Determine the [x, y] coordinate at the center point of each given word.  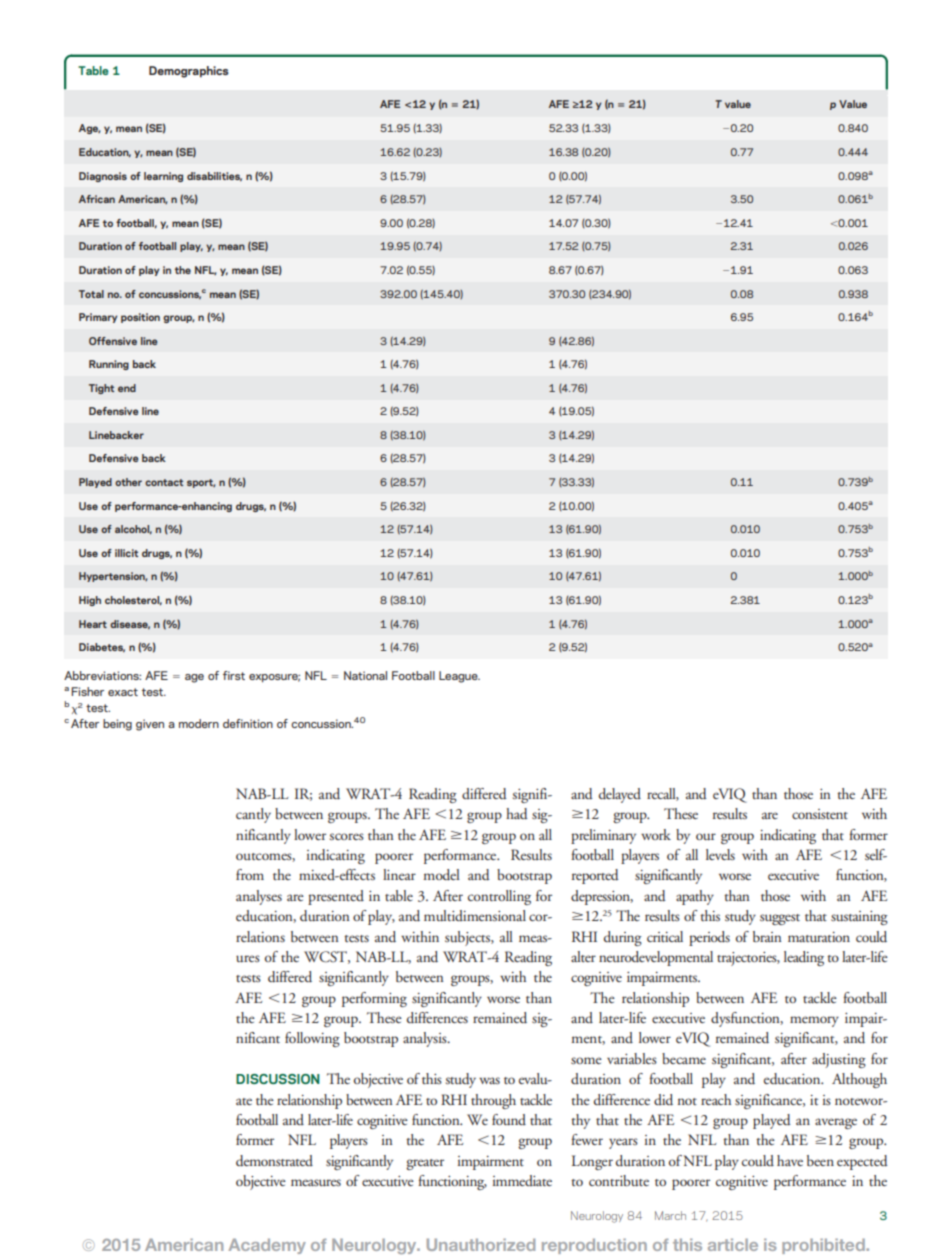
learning [163, 177]
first [234, 675]
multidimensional [475, 915]
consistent [820, 814]
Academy [267, 1246]
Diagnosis [103, 177]
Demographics [189, 72]
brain [767, 936]
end [127, 388]
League [459, 677]
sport [201, 483]
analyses [259, 897]
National [365, 675]
